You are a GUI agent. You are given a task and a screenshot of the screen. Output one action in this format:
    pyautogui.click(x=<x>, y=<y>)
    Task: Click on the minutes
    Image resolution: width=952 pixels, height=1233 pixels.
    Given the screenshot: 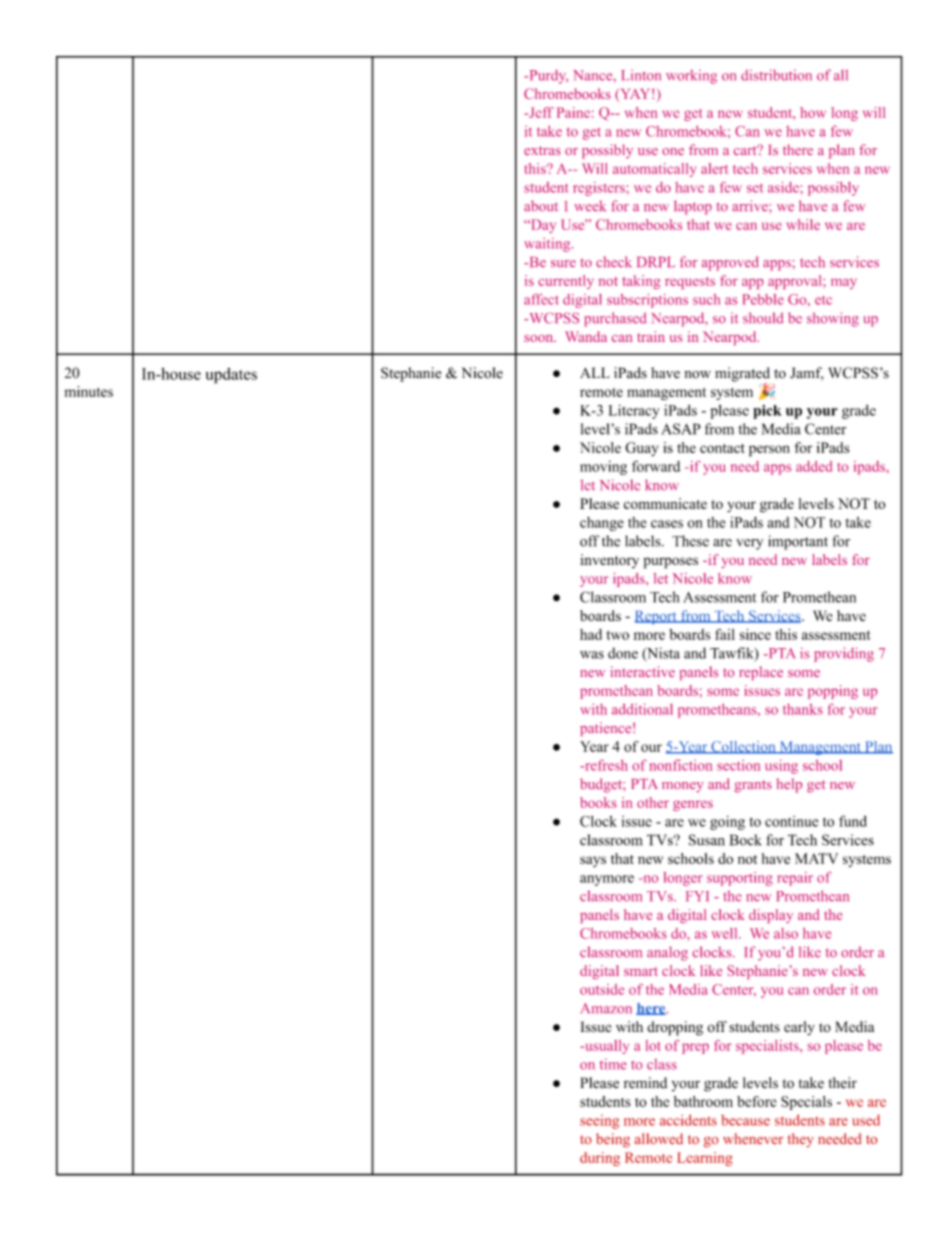 What is the action you would take?
    pyautogui.click(x=89, y=391)
